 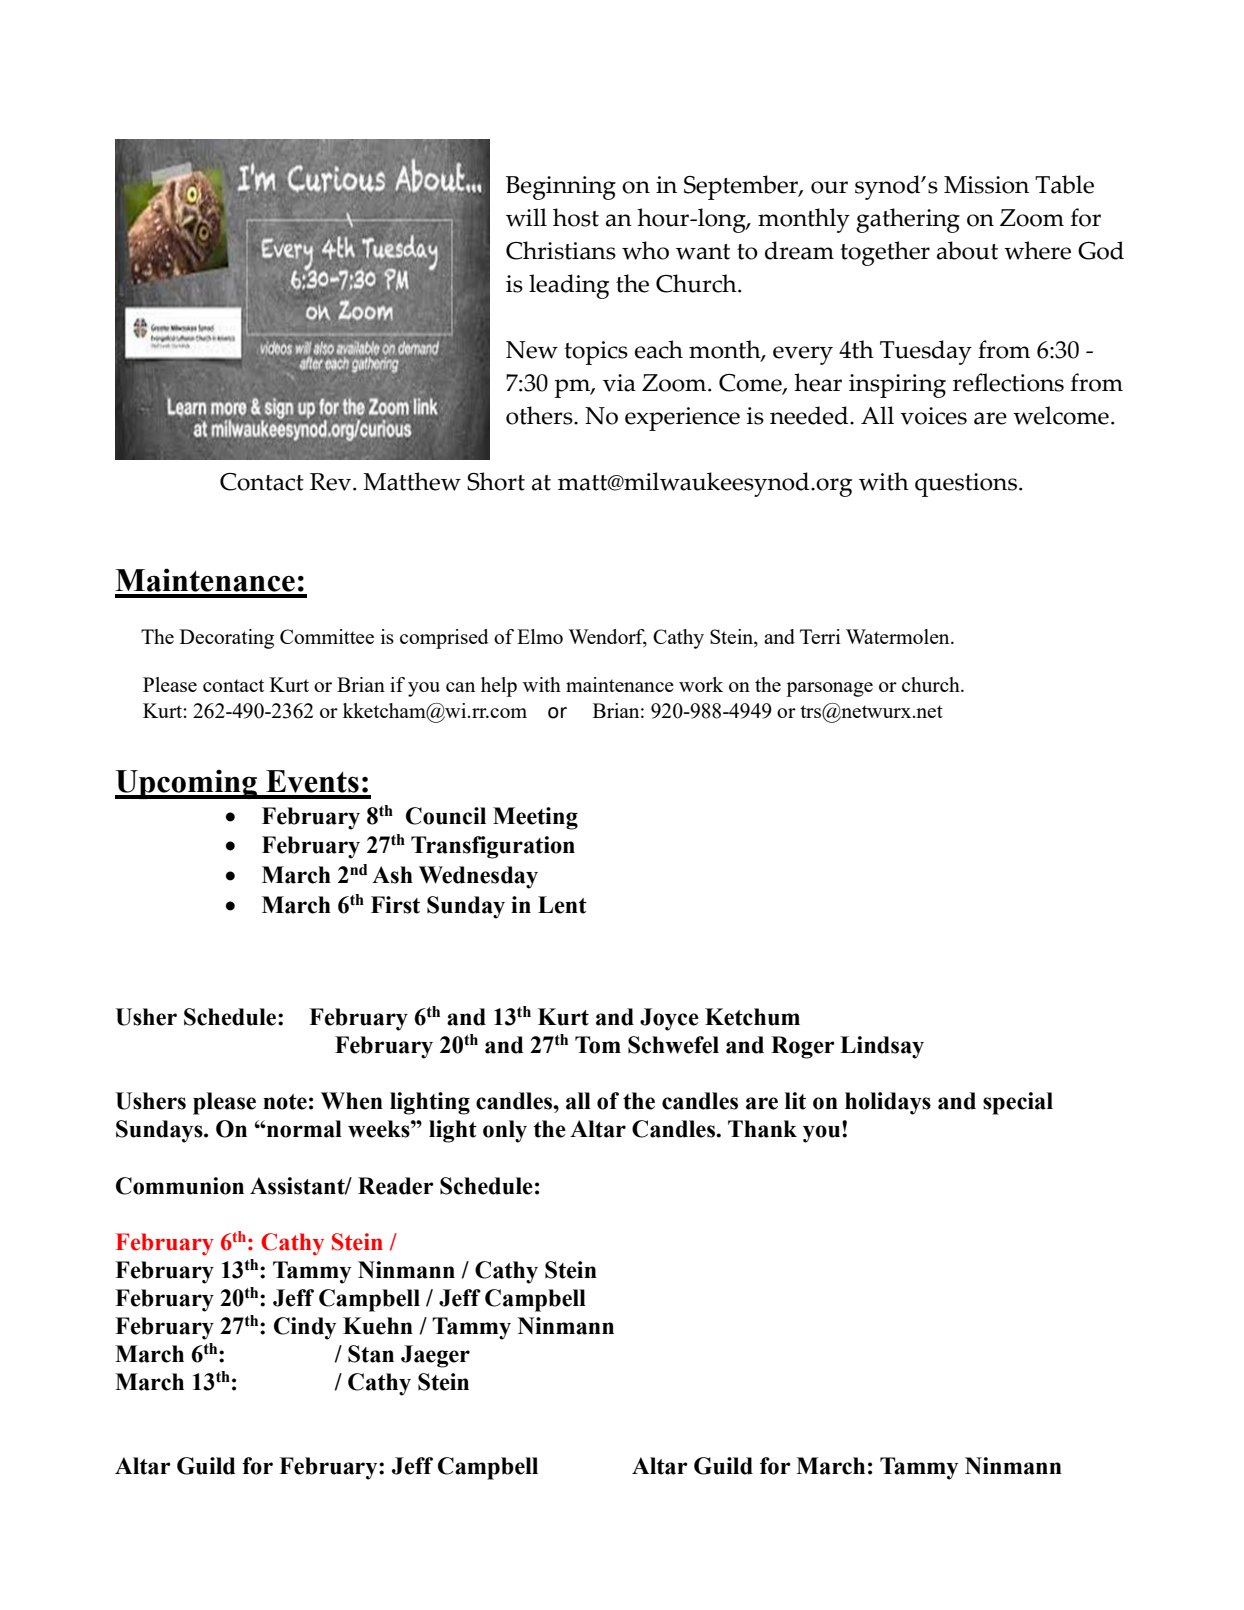 I want to click on will, so click(x=526, y=217).
